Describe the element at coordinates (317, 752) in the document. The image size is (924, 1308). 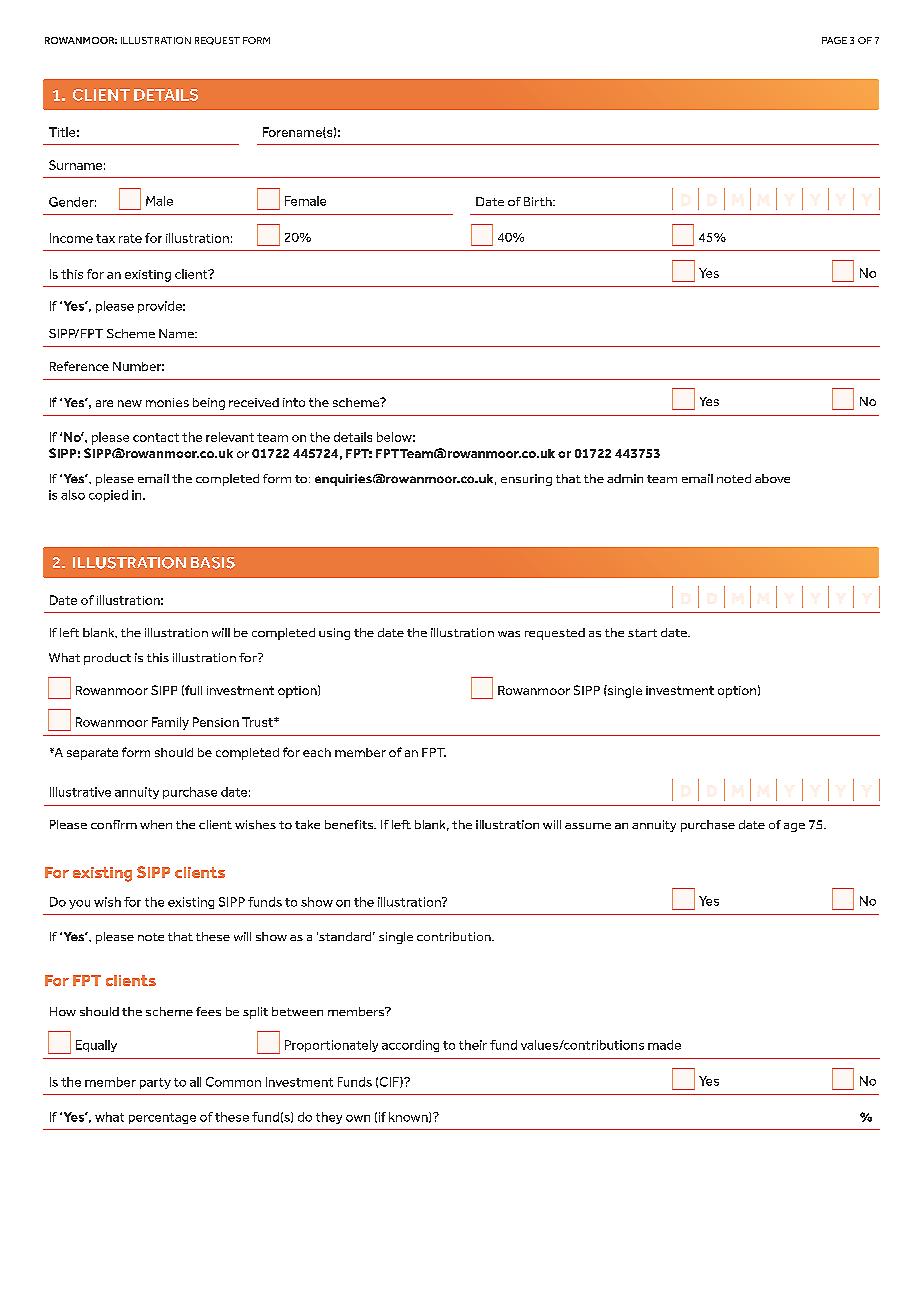
I see `each` at that location.
